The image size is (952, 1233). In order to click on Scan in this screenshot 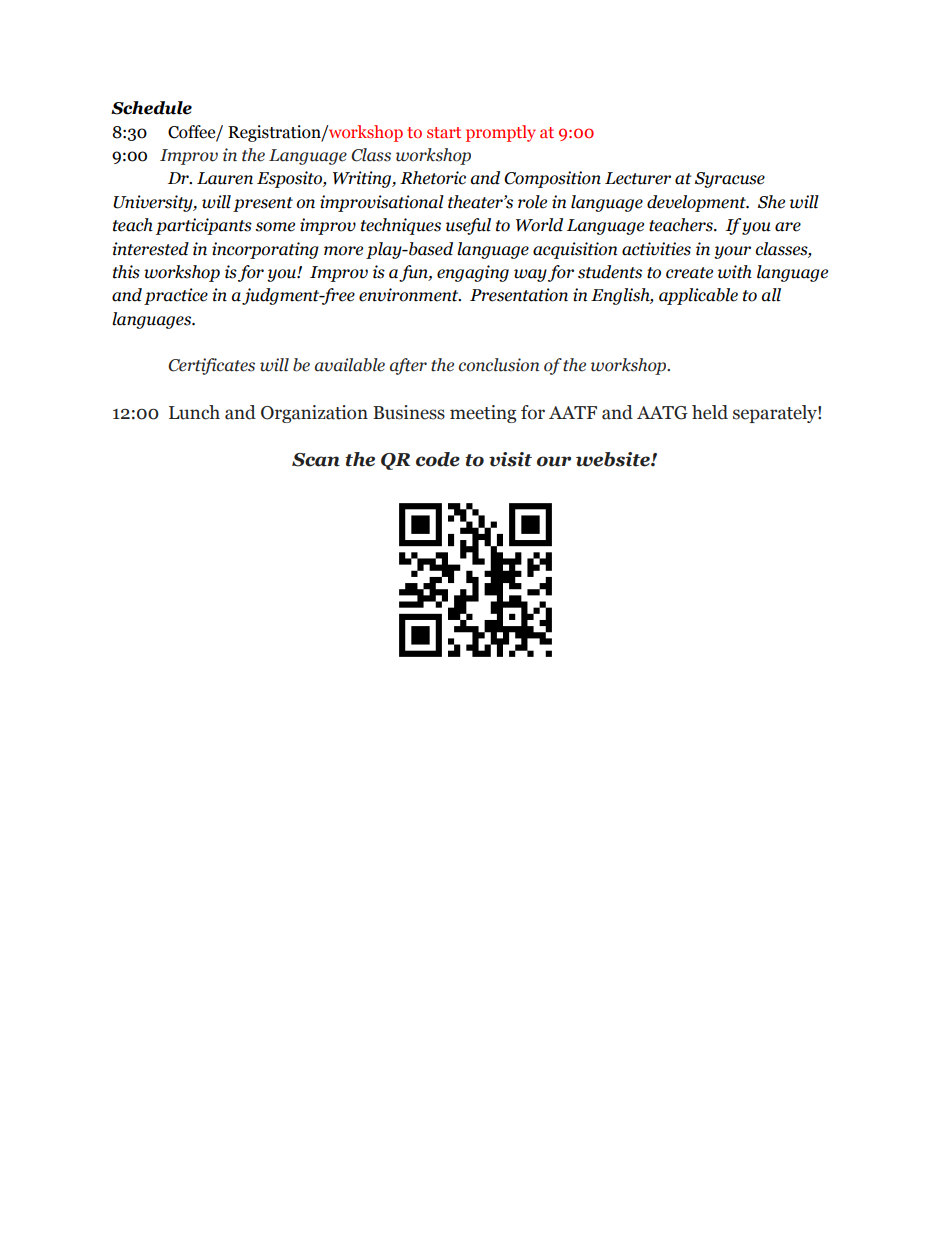, I will do `click(316, 460)`.
